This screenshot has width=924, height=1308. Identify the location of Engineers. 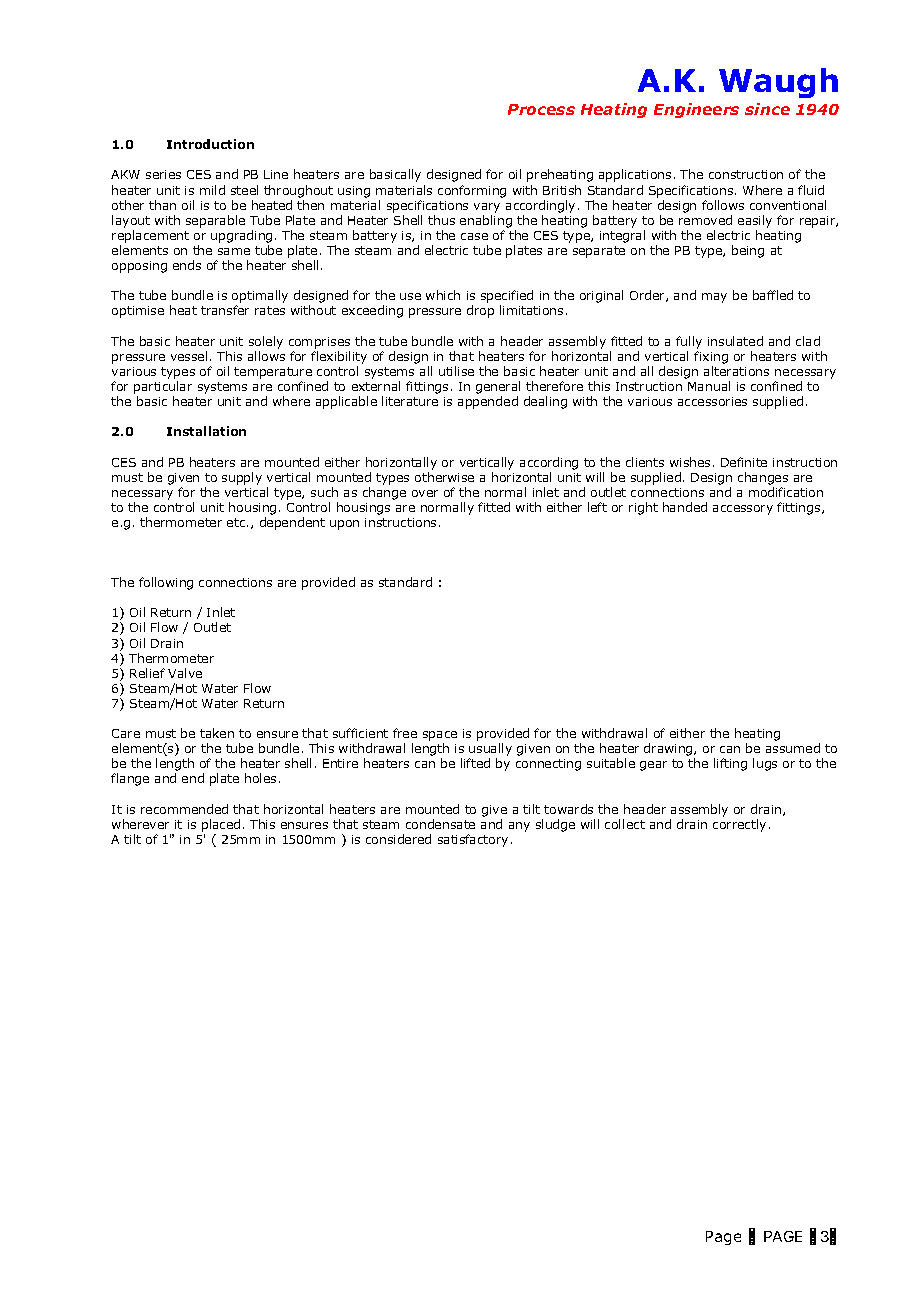
(696, 110).
